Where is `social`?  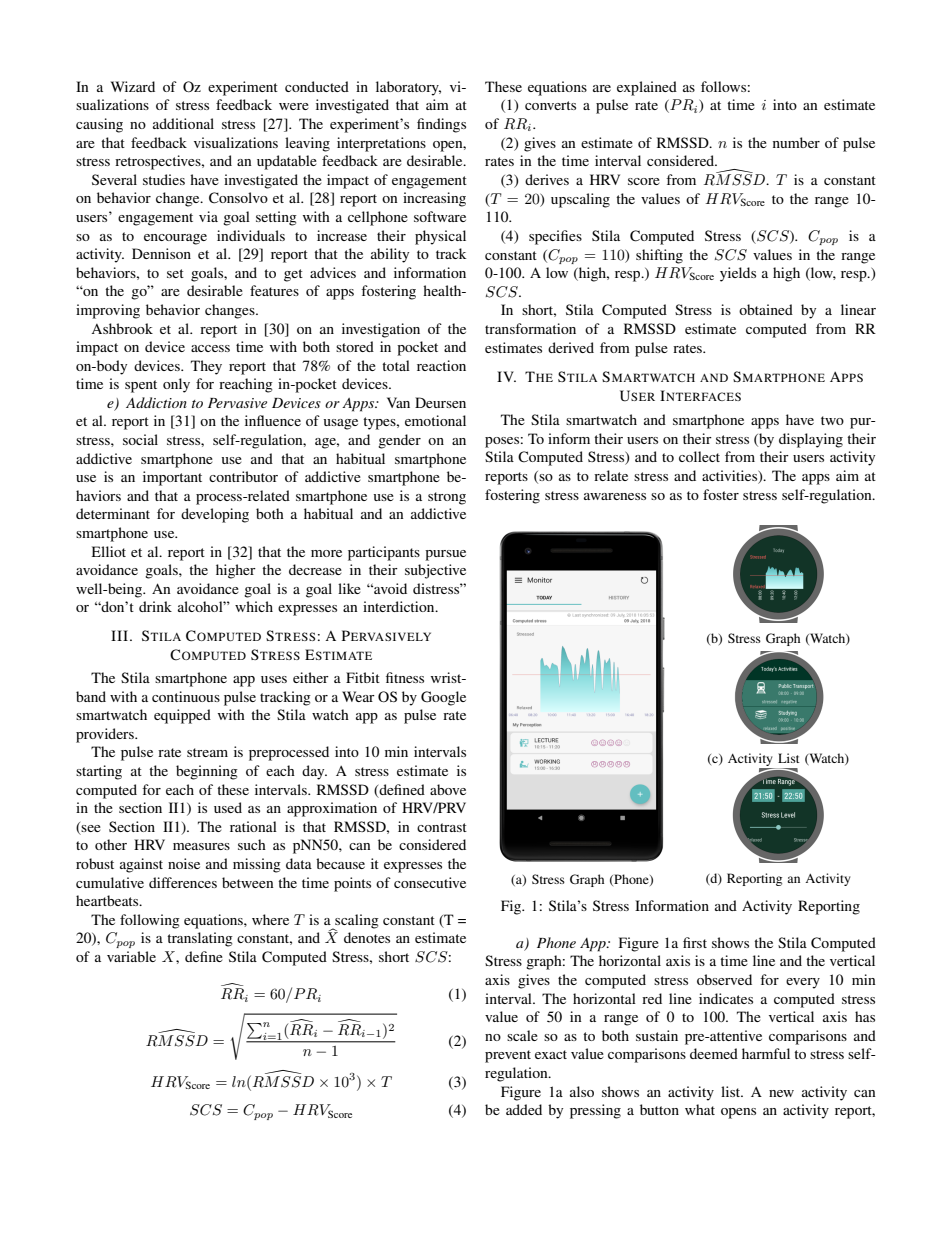 social is located at coordinates (140, 439).
